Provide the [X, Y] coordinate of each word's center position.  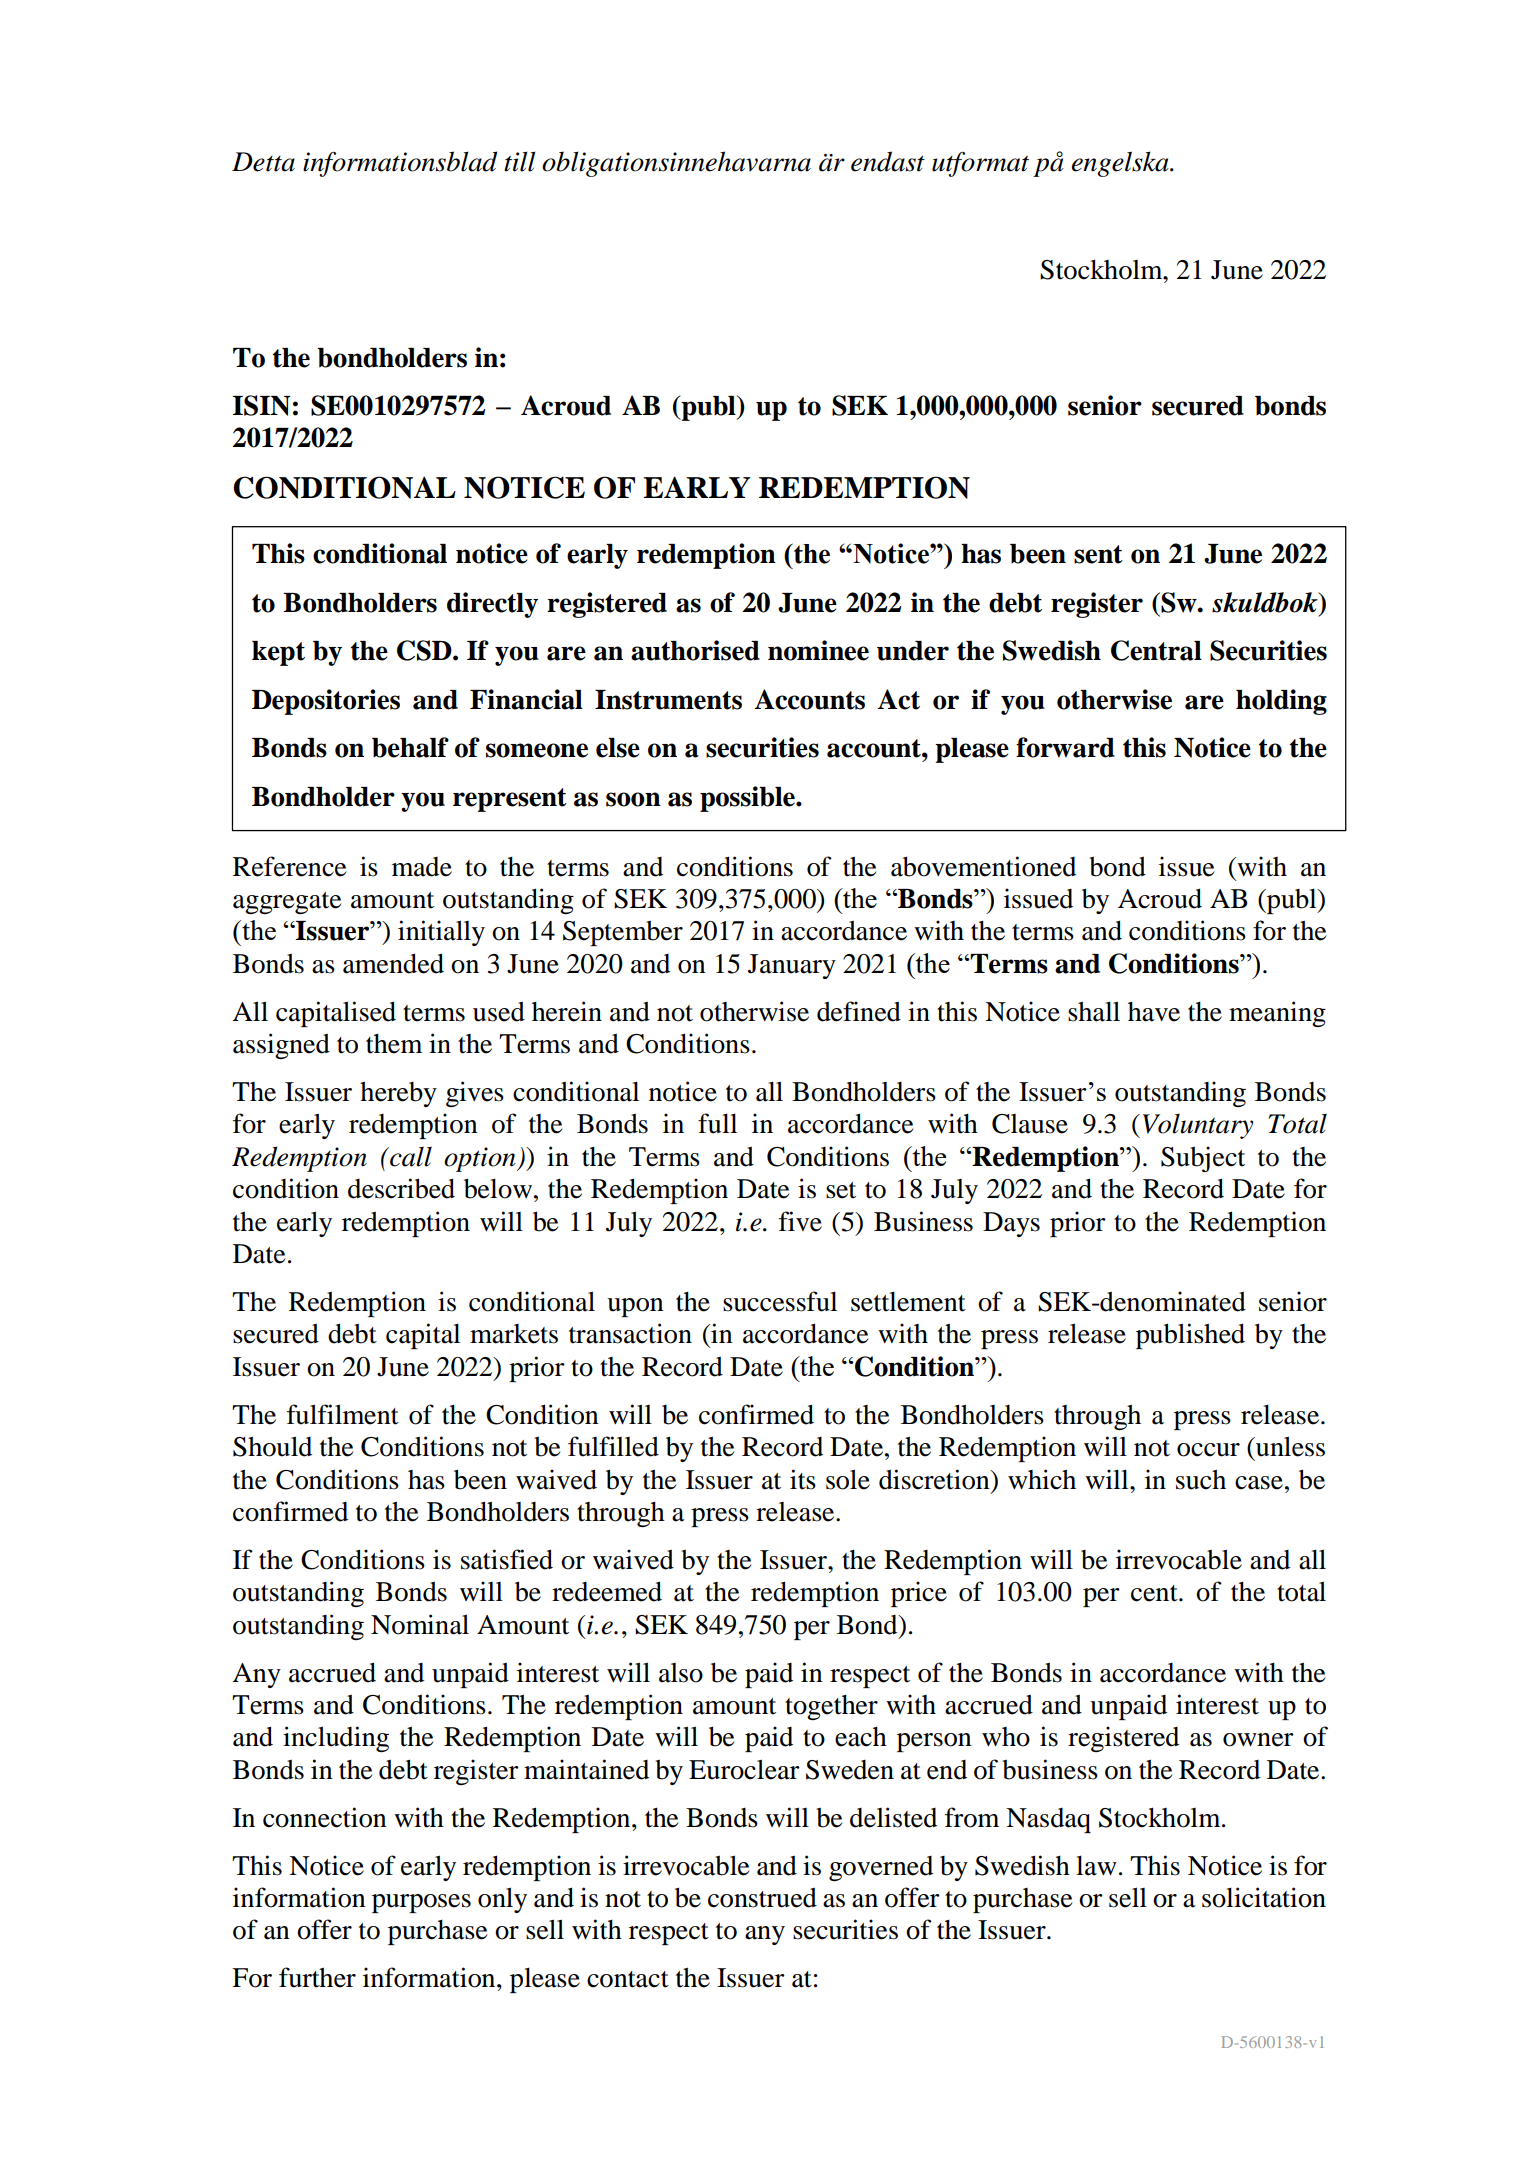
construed [762, 1897]
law [1096, 1865]
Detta [263, 162]
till [519, 161]
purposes [421, 1903]
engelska [1121, 164]
